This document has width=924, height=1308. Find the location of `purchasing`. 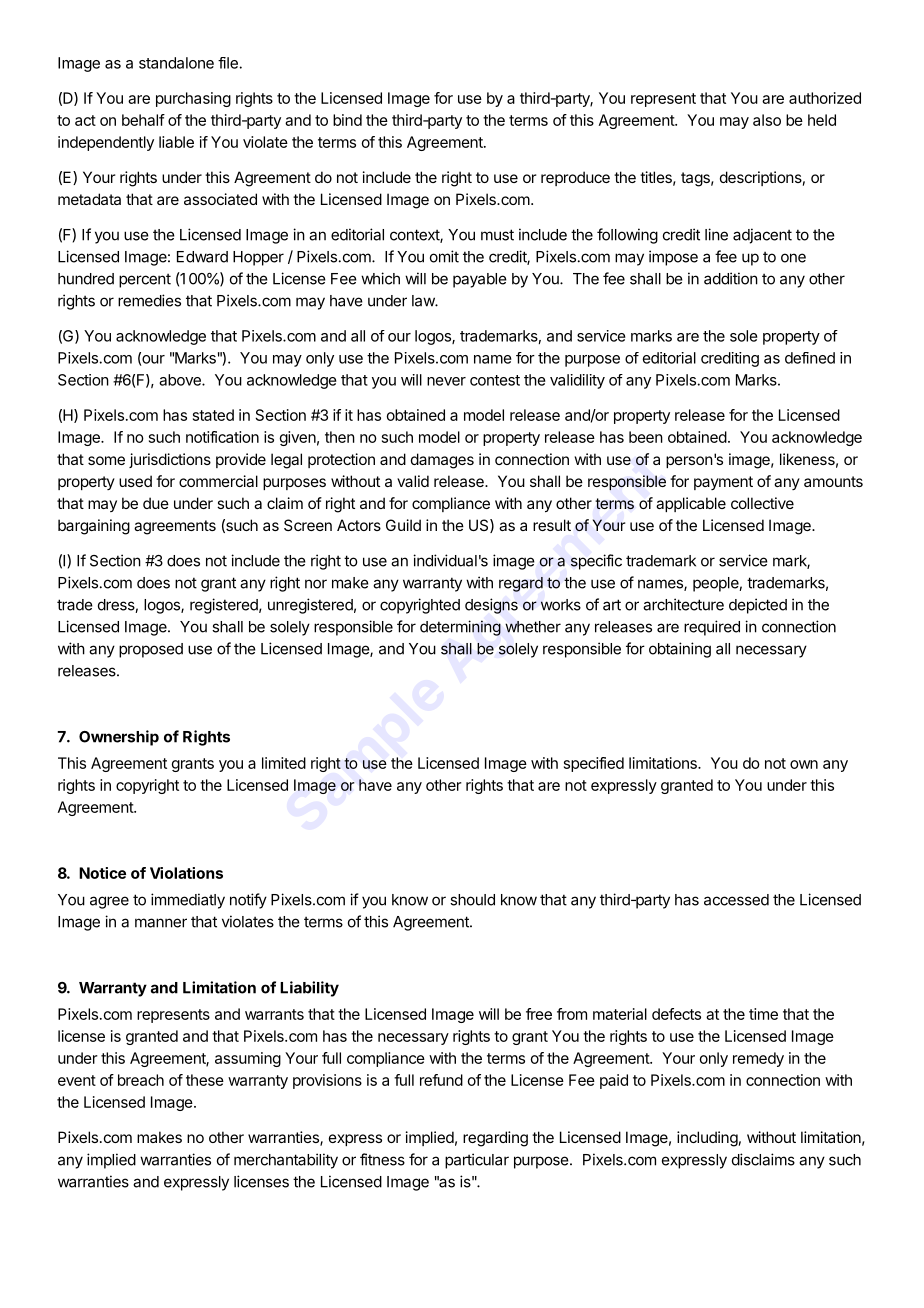

purchasing is located at coordinates (193, 99).
